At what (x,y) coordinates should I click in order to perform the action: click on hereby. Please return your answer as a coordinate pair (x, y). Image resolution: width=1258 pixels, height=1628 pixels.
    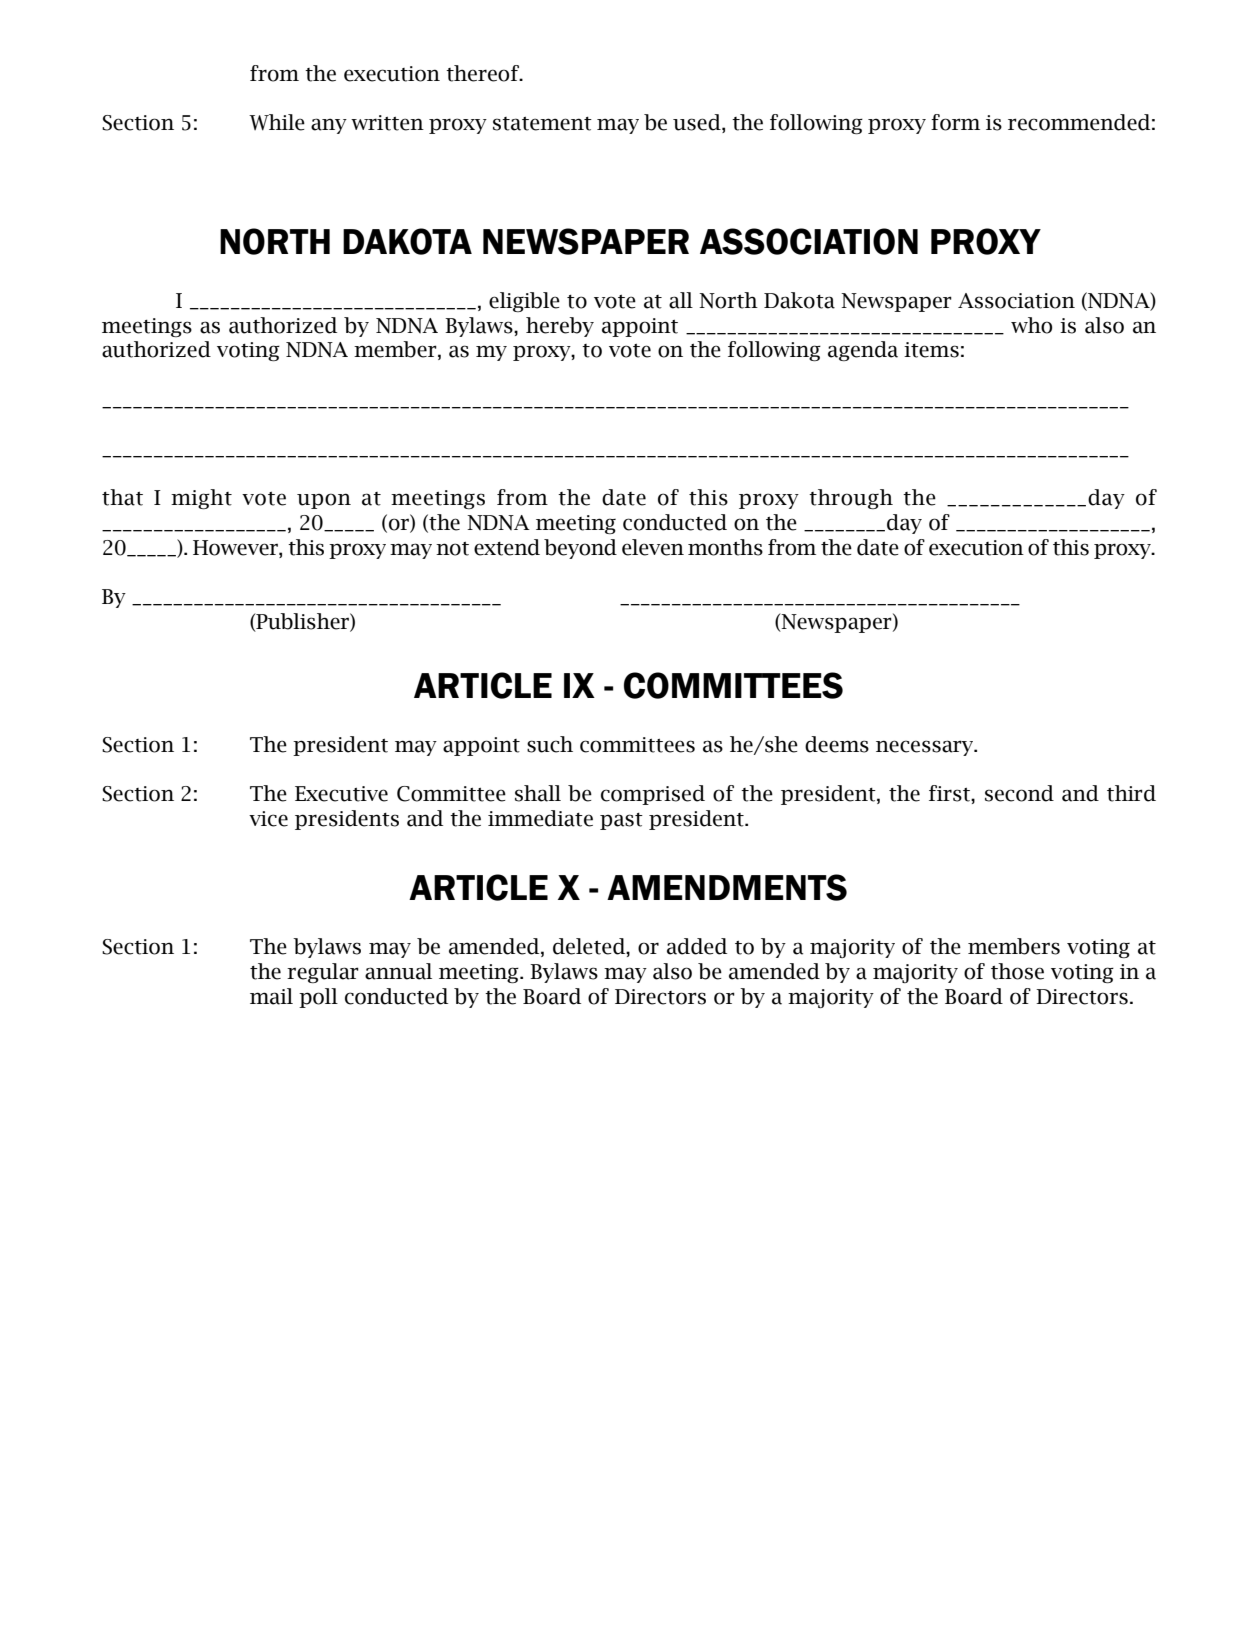
    Looking at the image, I should click on (560, 327).
